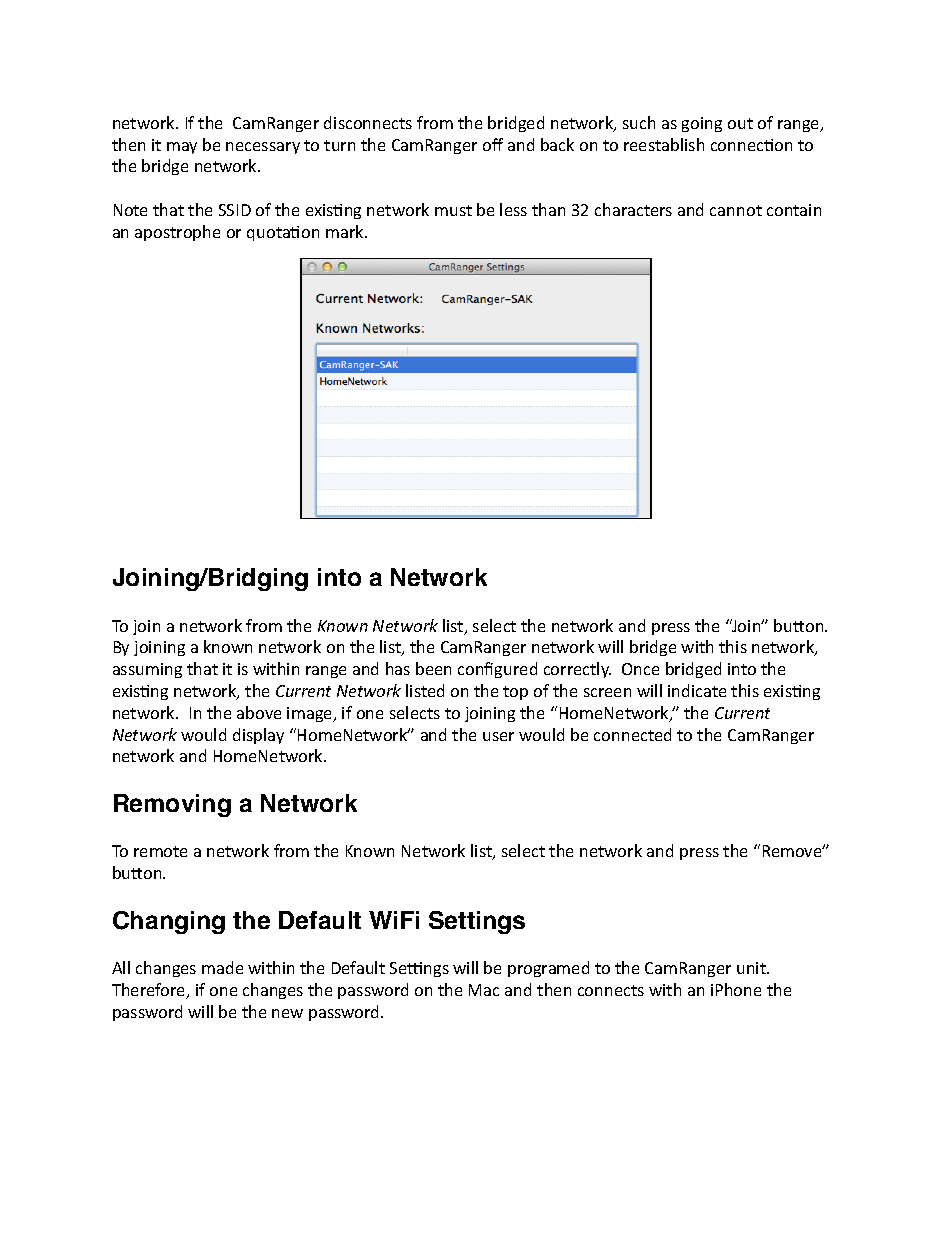 The image size is (952, 1233). I want to click on Mac, so click(484, 990).
